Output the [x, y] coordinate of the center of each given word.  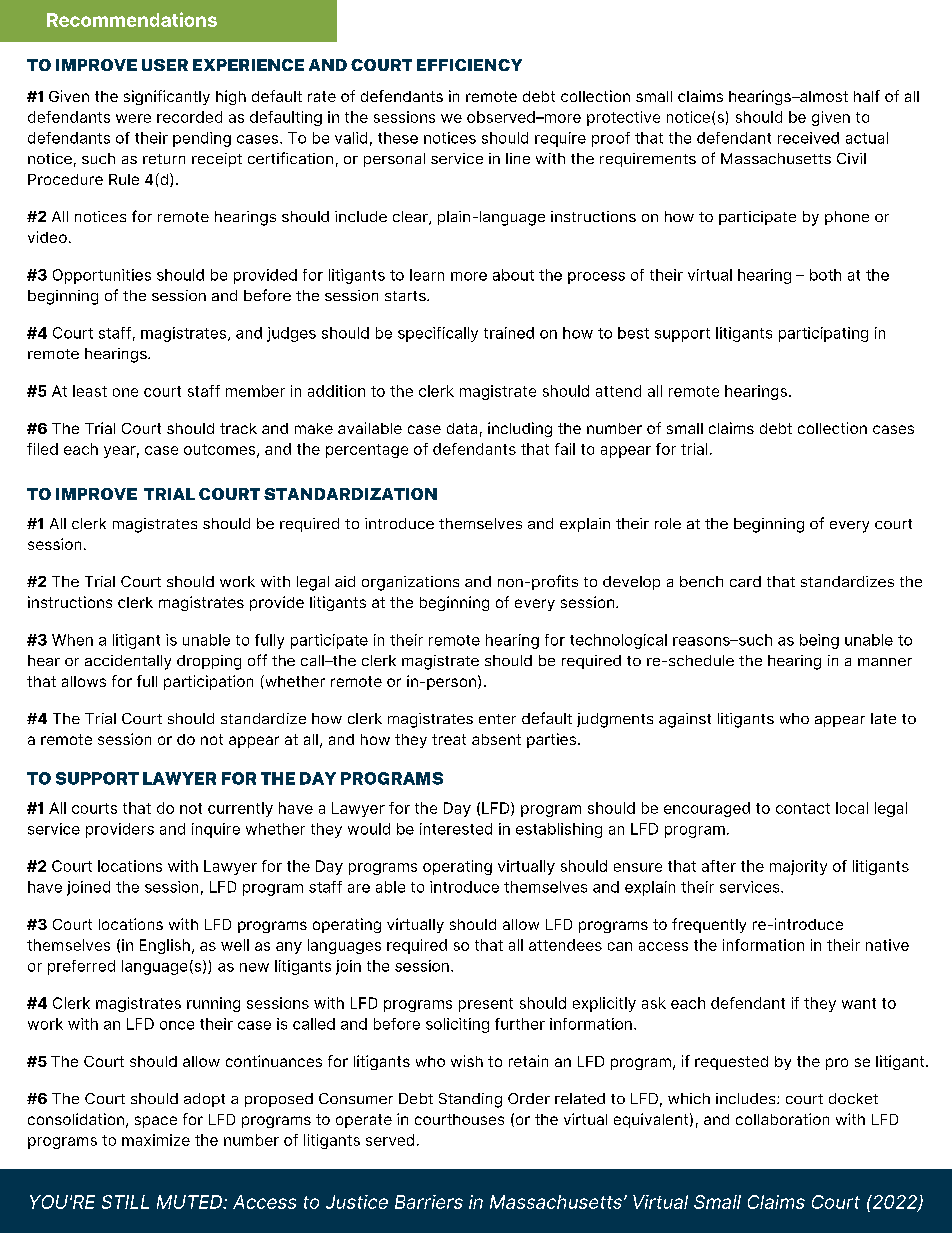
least [90, 391]
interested [456, 829]
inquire [216, 830]
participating [823, 334]
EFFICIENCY [469, 65]
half [867, 96]
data [462, 428]
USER [165, 65]
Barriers [429, 1202]
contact [803, 808]
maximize [156, 1140]
